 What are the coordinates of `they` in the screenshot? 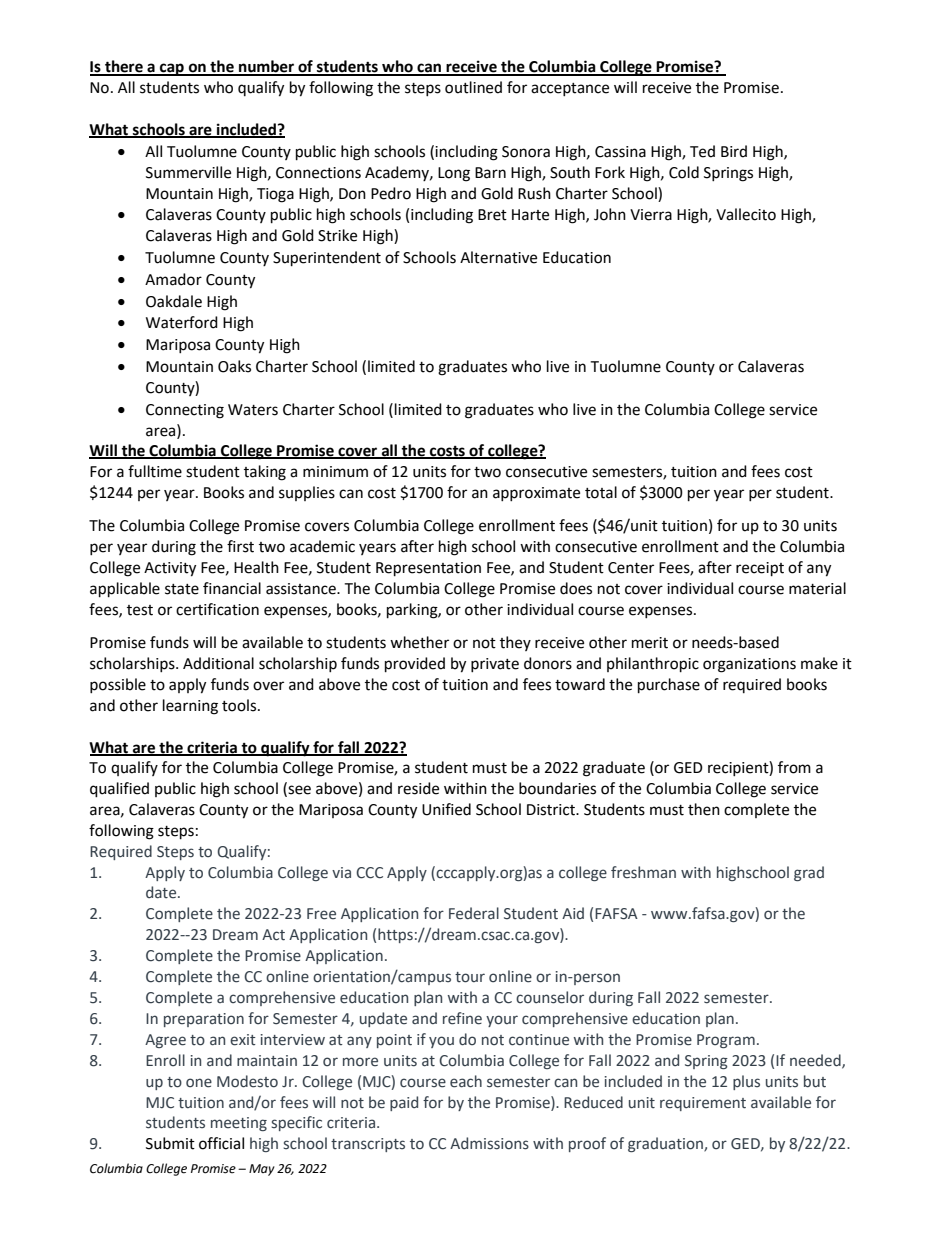 It's located at (515, 643).
